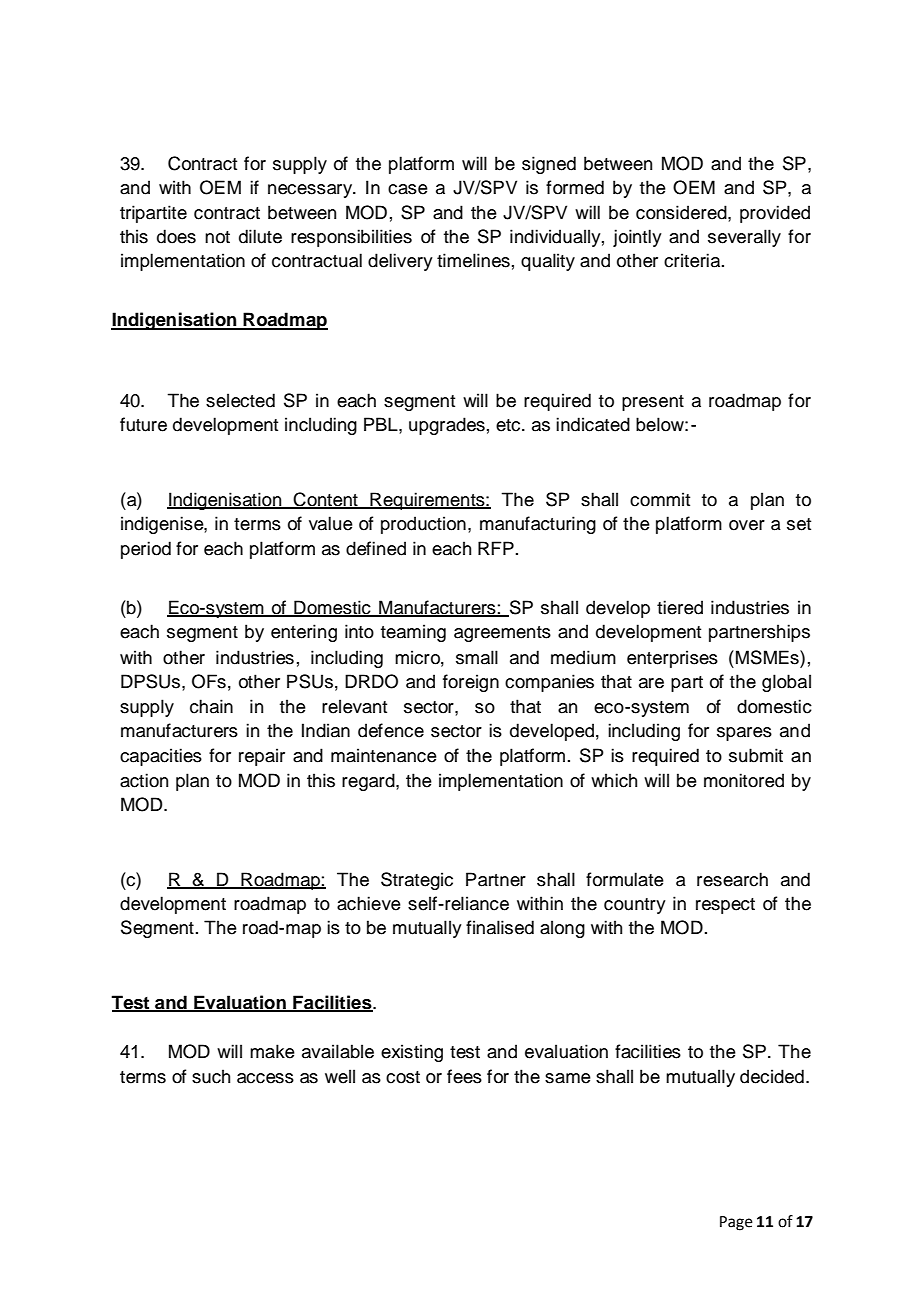 Image resolution: width=924 pixels, height=1308 pixels. Describe the element at coordinates (211, 706) in the image. I see `chain` at that location.
